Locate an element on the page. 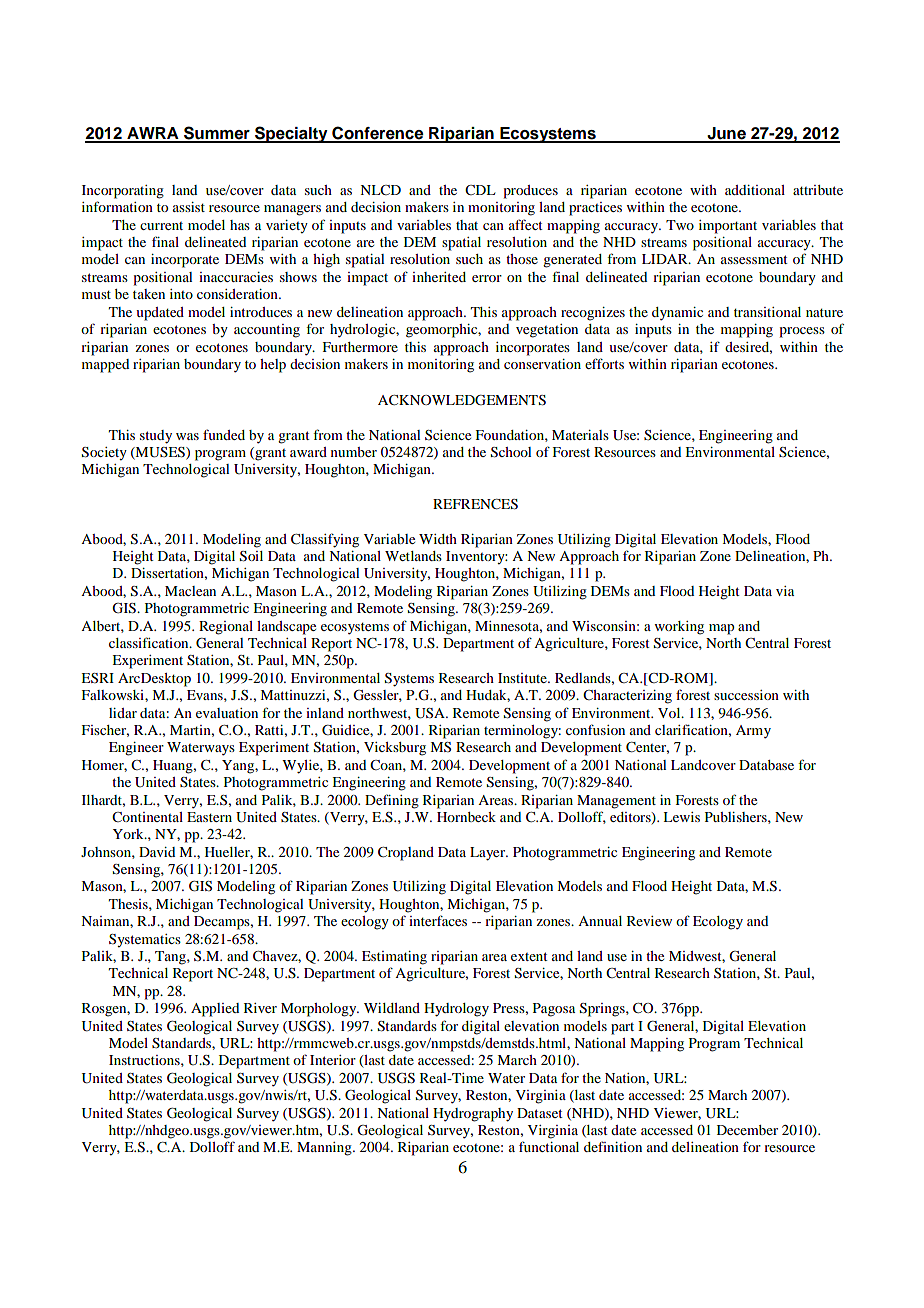 This document has width=924, height=1308. Summer is located at coordinates (217, 134).
